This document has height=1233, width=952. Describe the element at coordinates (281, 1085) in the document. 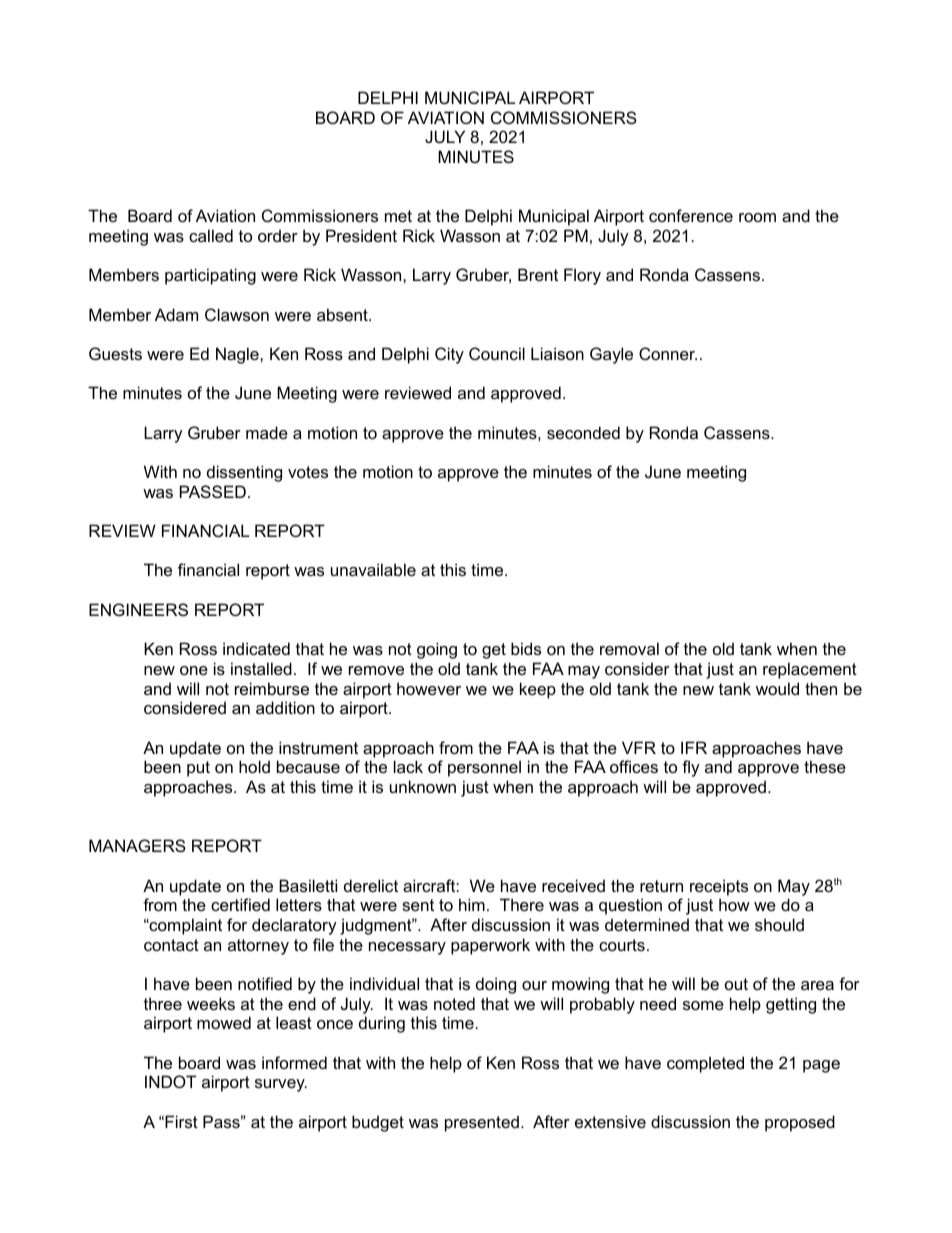

I see `survey` at that location.
